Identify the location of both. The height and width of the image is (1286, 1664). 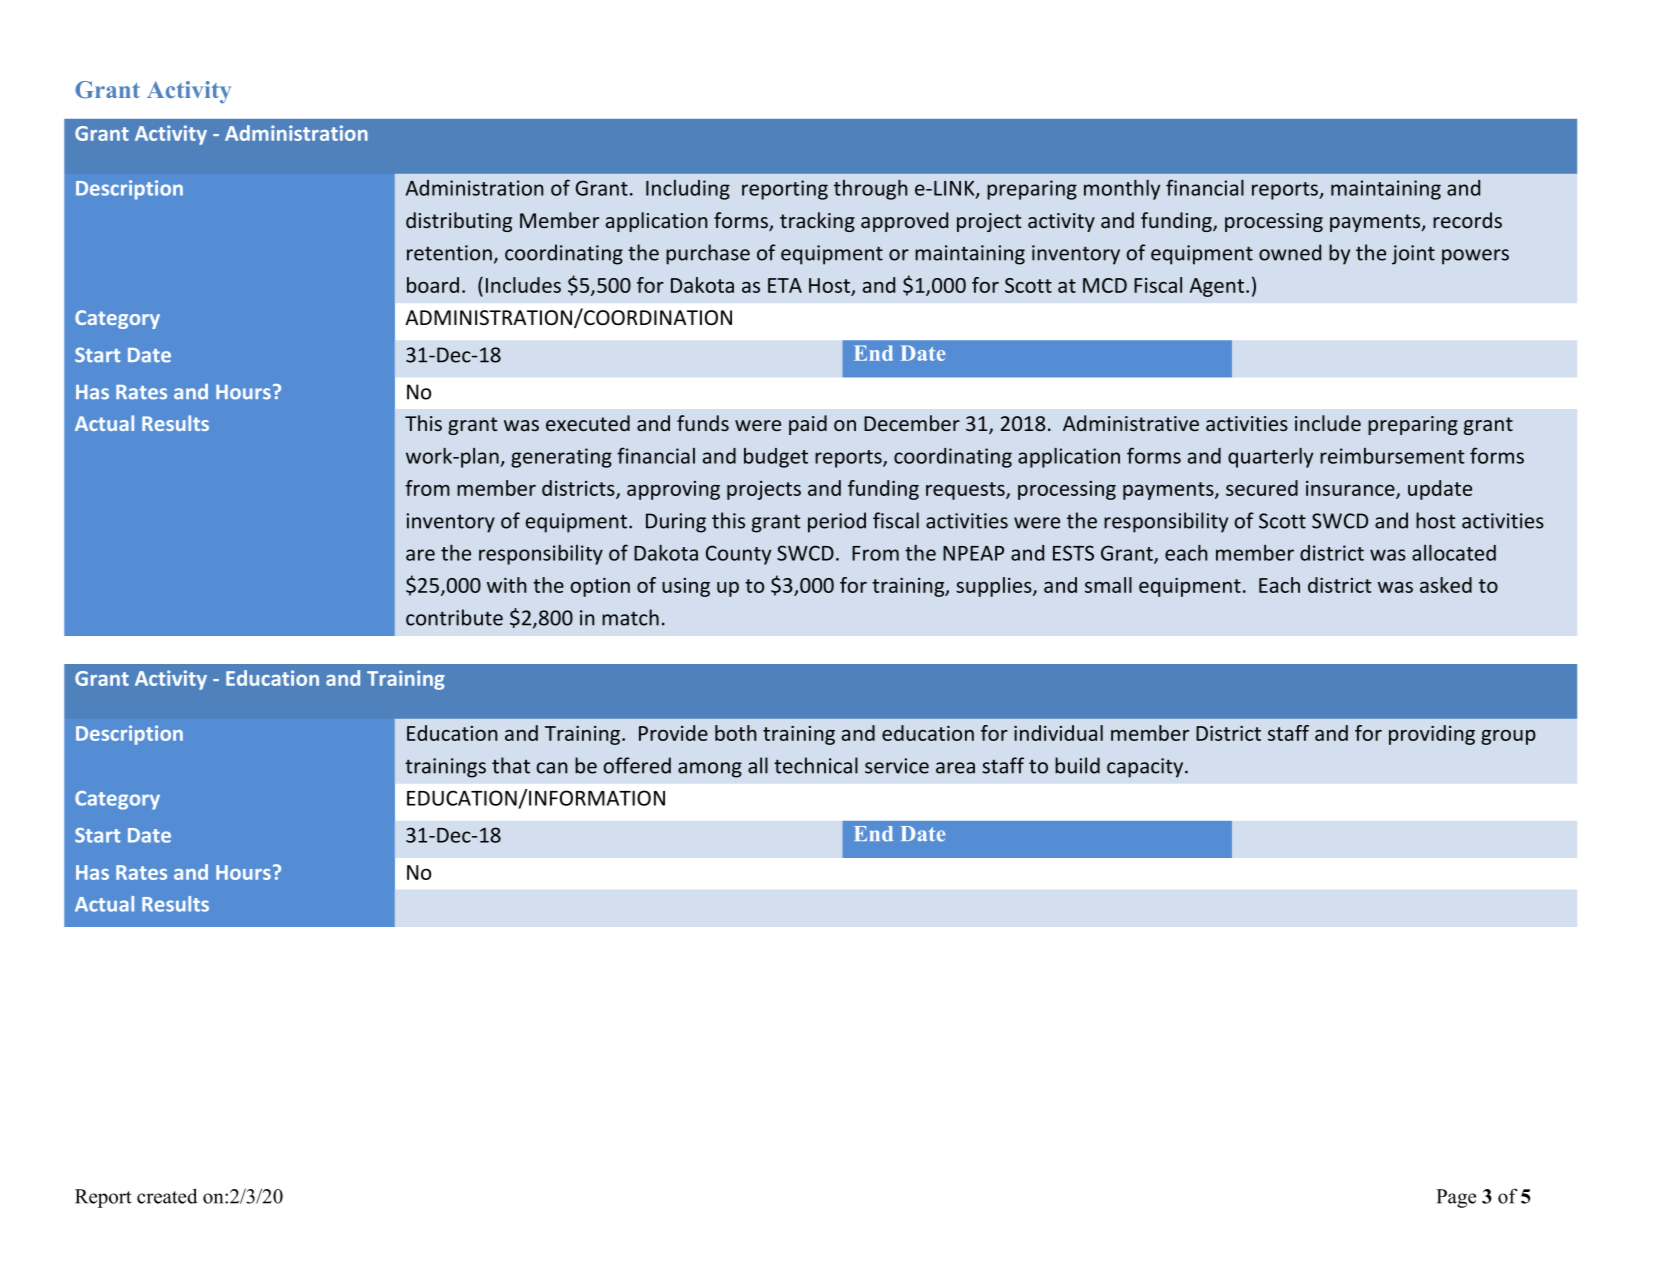
(736, 733).
